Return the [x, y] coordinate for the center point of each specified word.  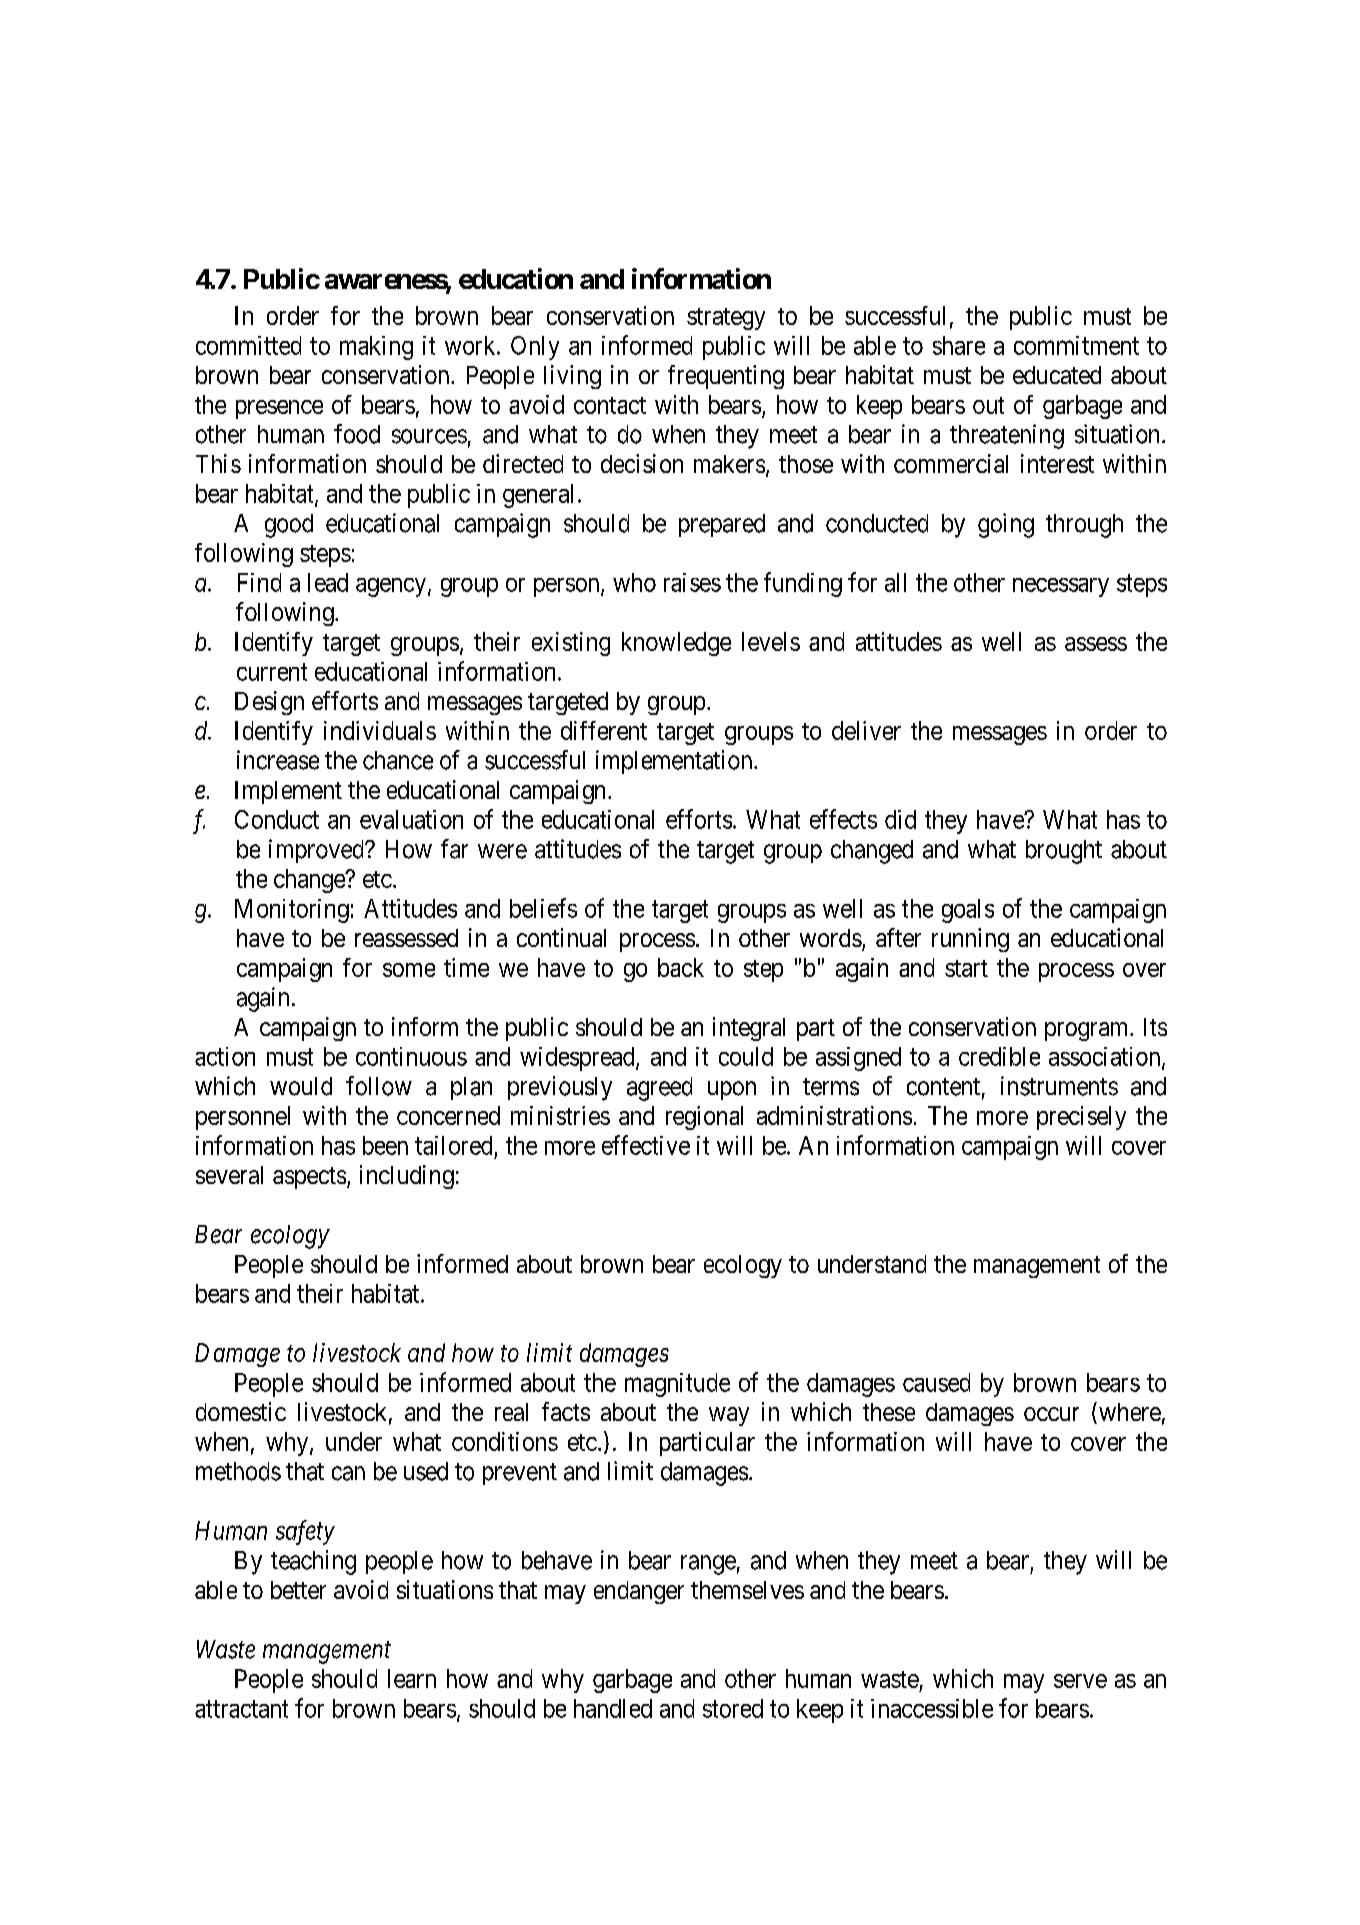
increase [278, 760]
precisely [1081, 1118]
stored [733, 1708]
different [604, 730]
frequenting [726, 377]
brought [1064, 852]
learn [412, 1678]
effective [646, 1145]
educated [1057, 375]
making [376, 348]
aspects [309, 1178]
